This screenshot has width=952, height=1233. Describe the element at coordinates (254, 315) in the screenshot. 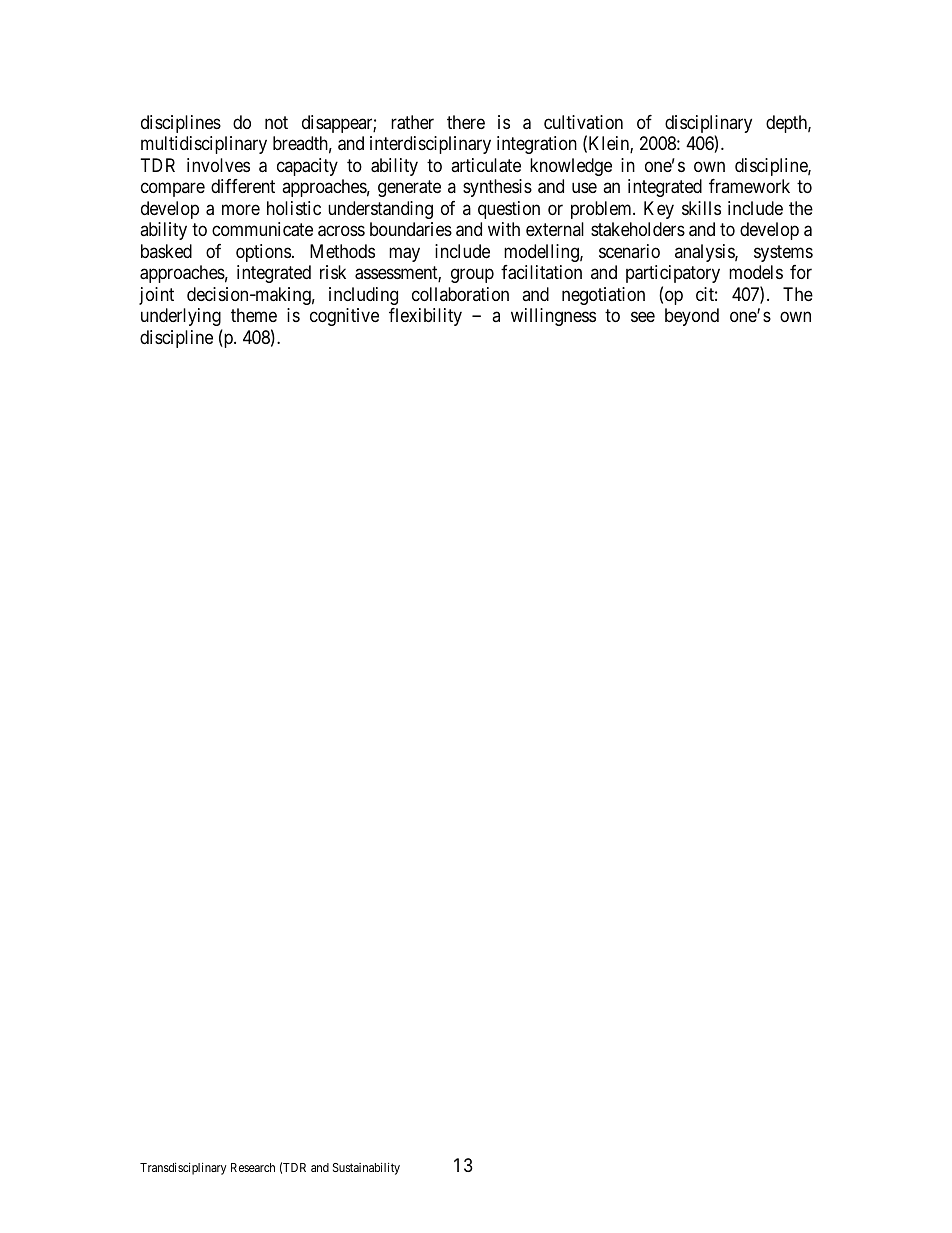

I see `theme` at that location.
